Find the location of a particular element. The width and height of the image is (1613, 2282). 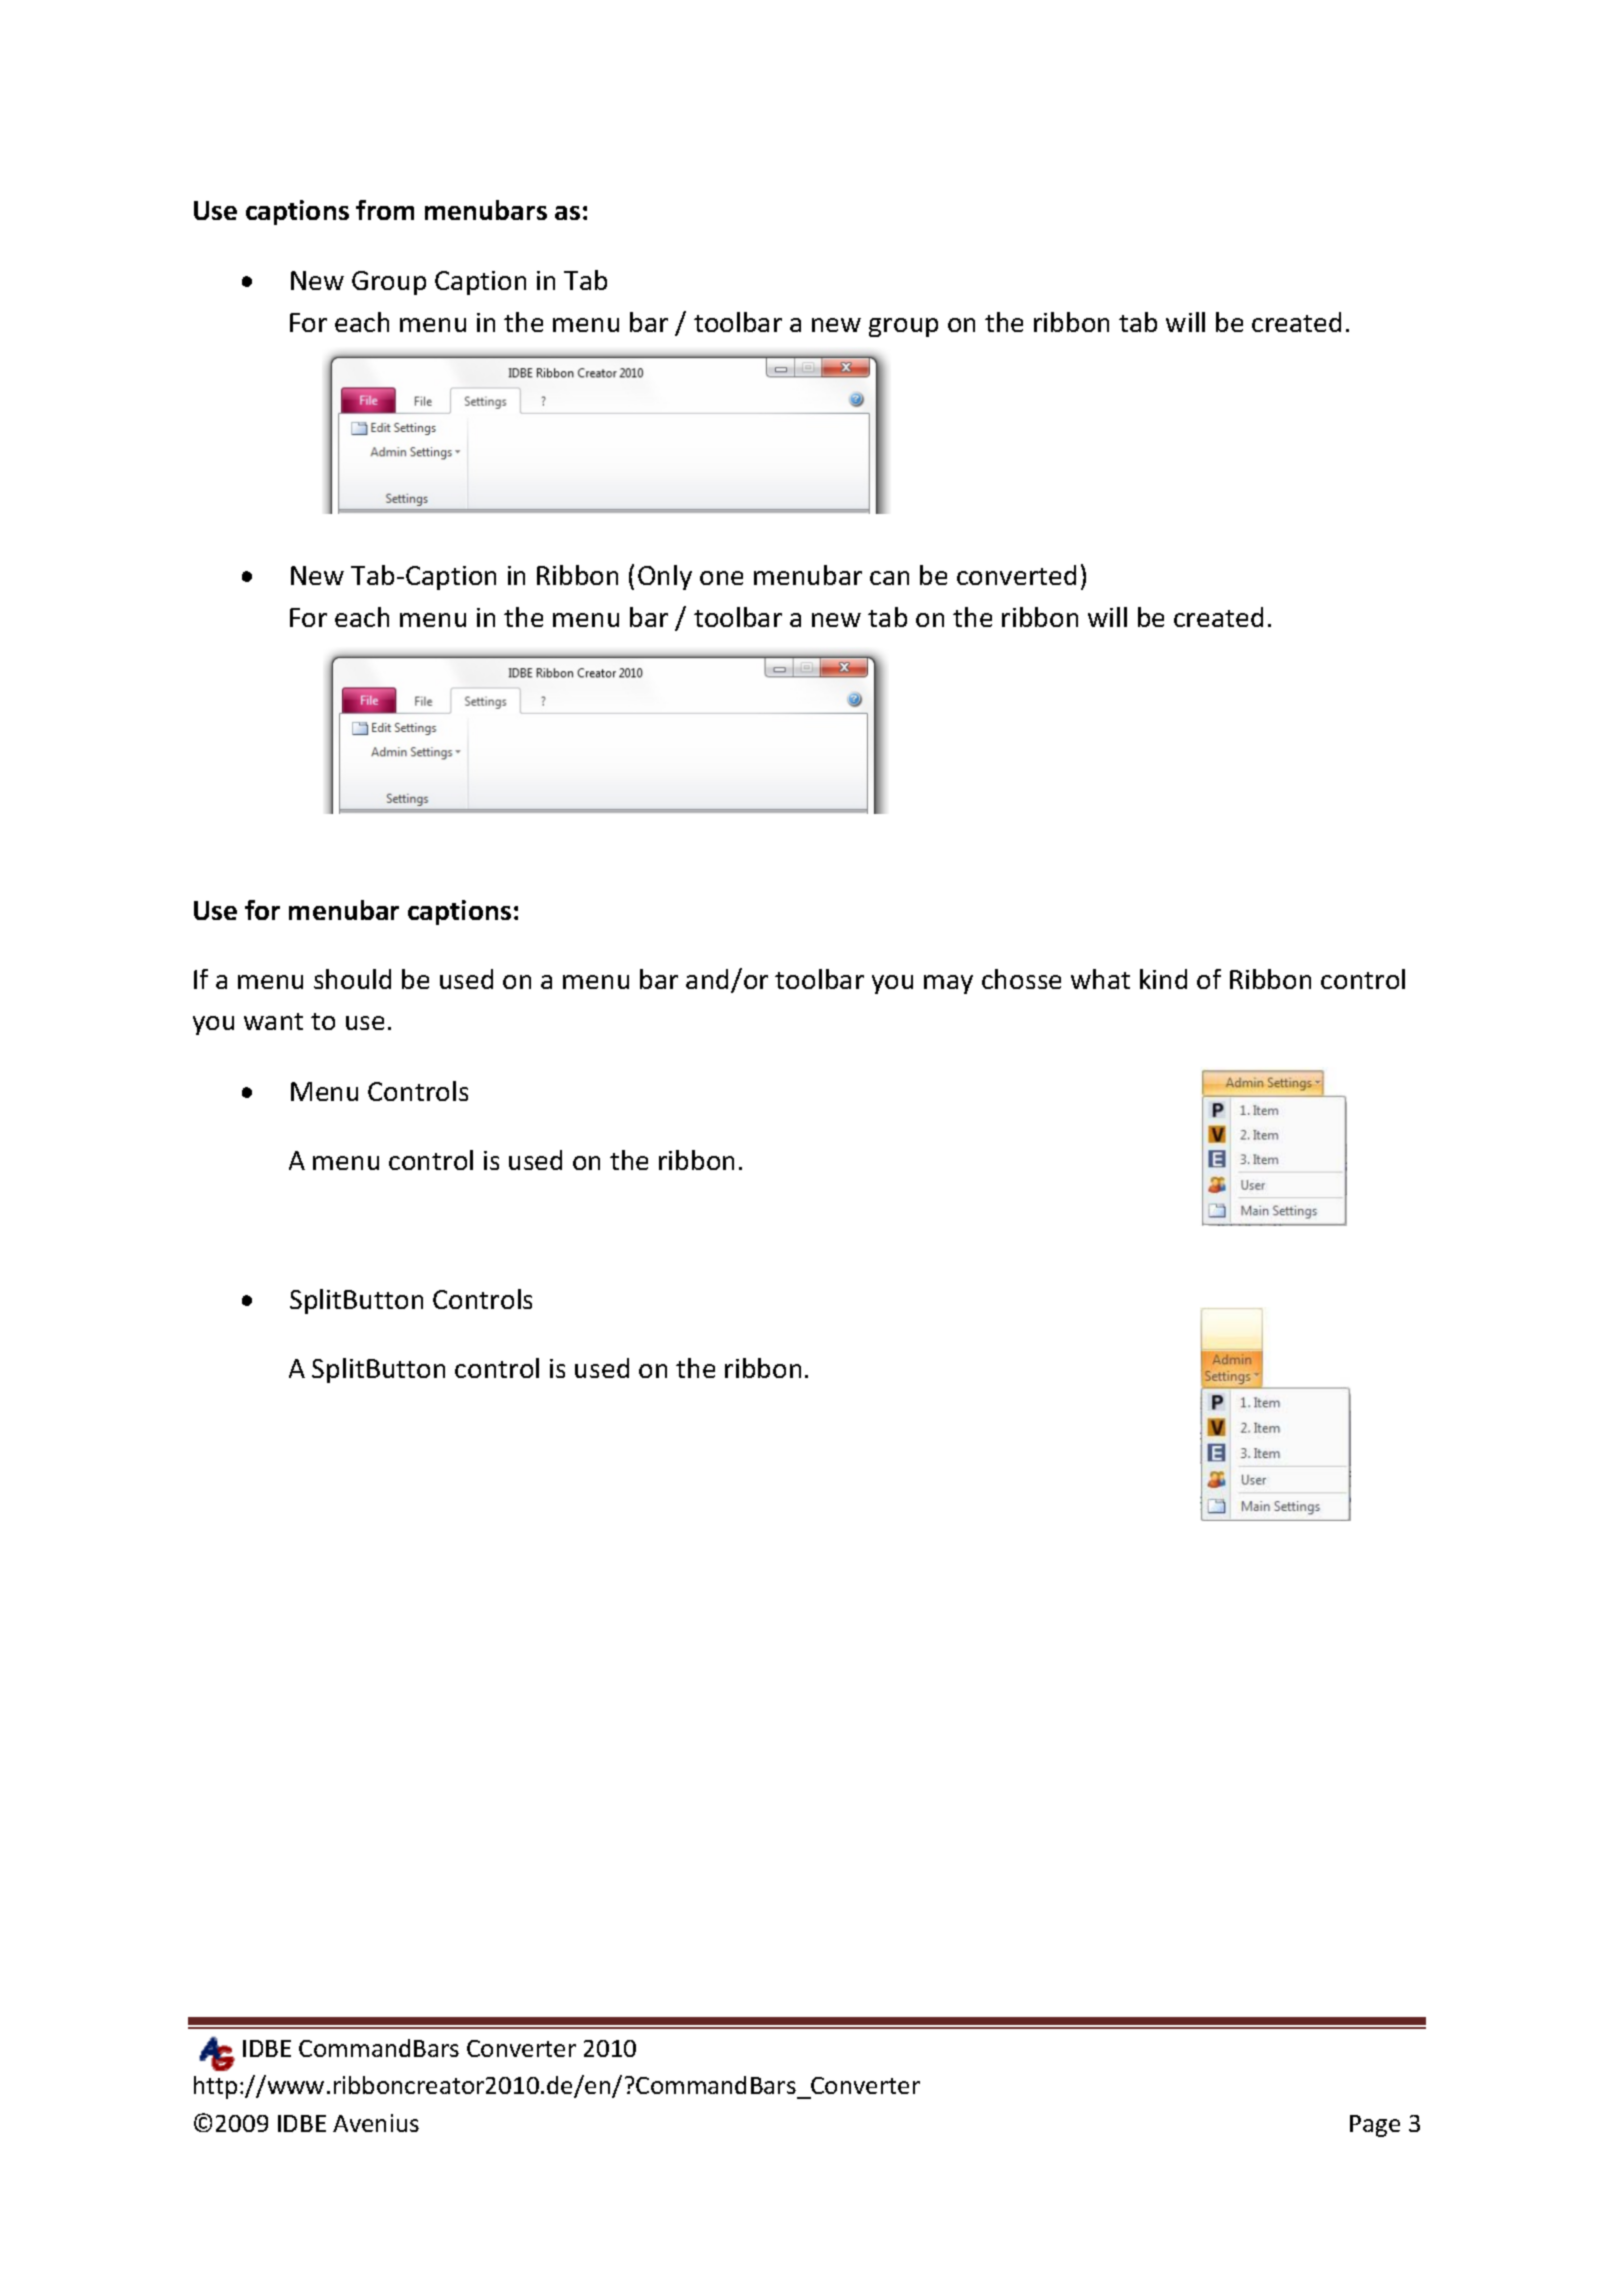

converted is located at coordinates (1016, 575).
